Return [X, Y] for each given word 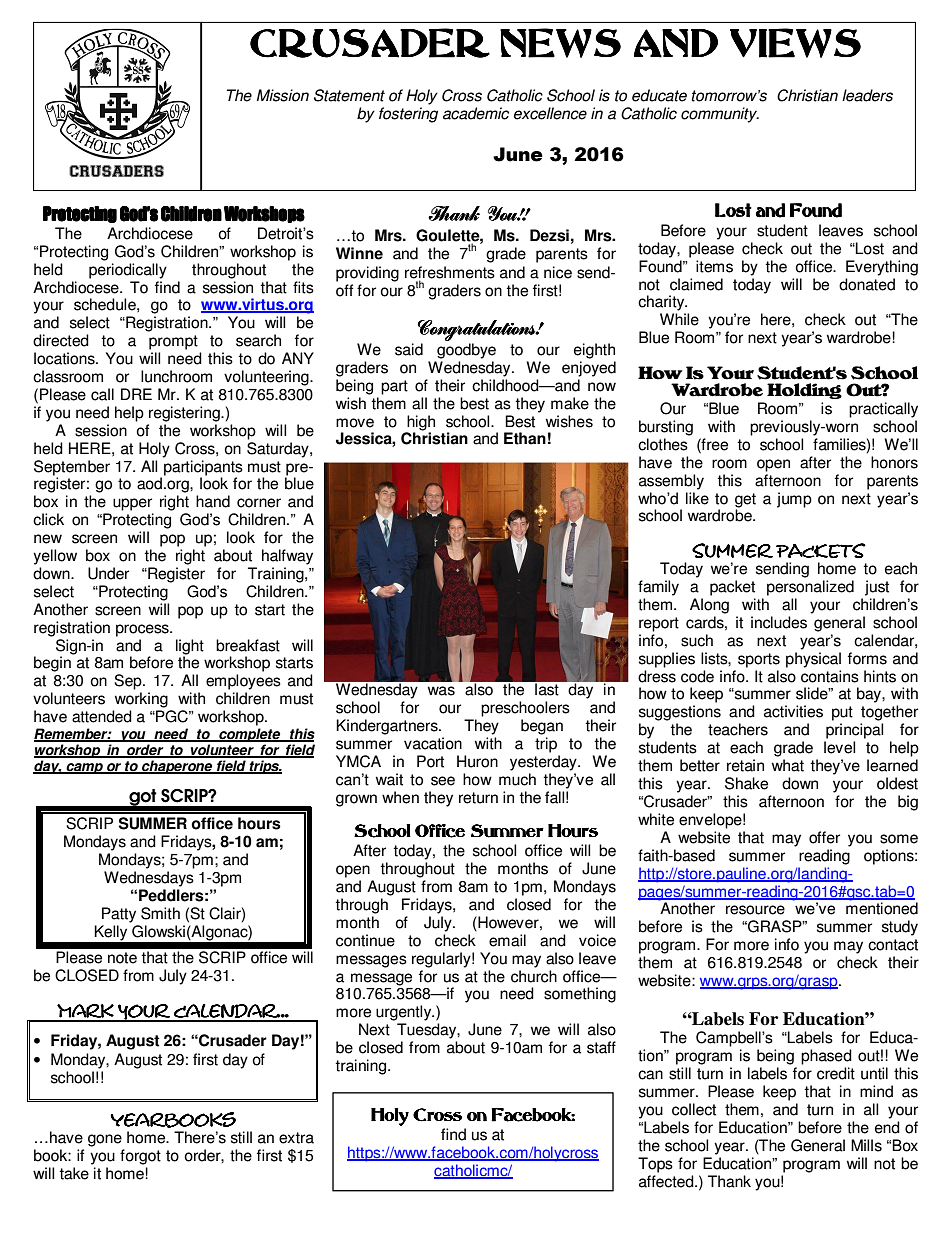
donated [867, 284]
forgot [140, 1157]
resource [755, 910]
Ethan [525, 438]
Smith [160, 913]
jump [794, 500]
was [441, 691]
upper [132, 504]
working [141, 700]
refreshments [450, 272]
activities [793, 711]
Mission [283, 95]
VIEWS [795, 43]
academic [476, 113]
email [507, 940]
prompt [173, 342]
